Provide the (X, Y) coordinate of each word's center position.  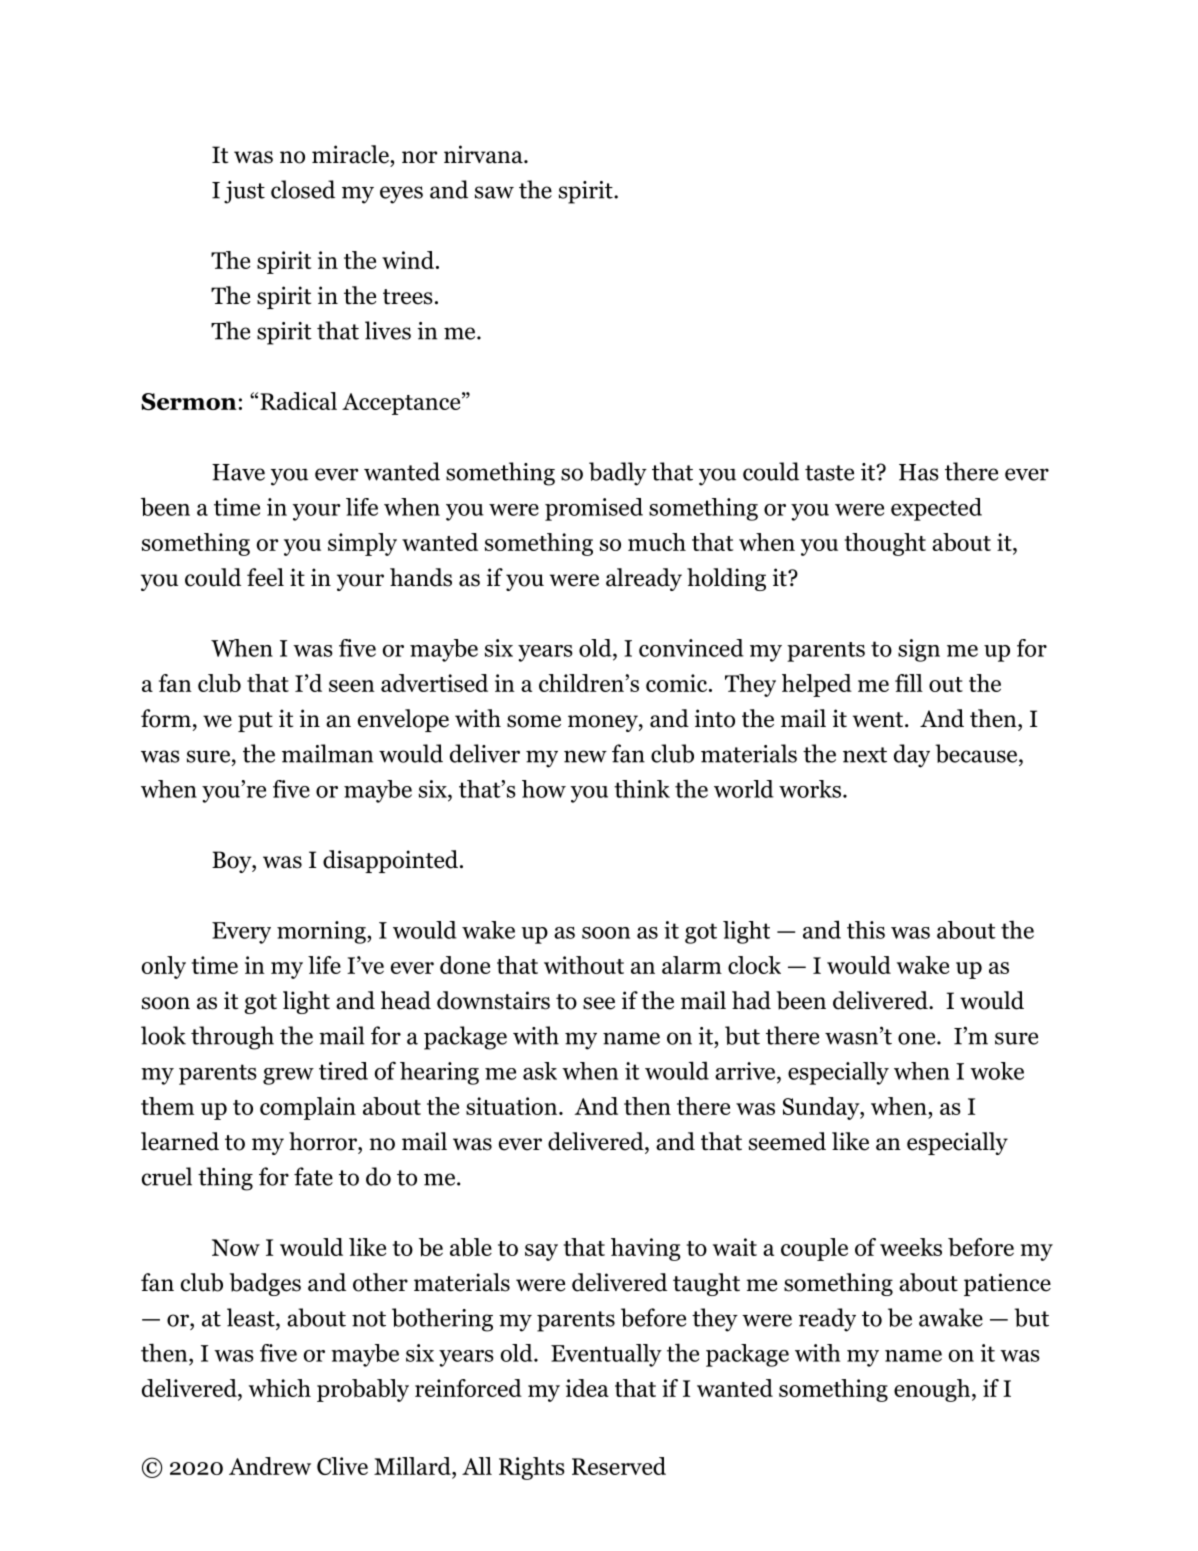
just (244, 192)
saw (494, 192)
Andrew (270, 1466)
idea (587, 1388)
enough (933, 1390)
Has (919, 472)
